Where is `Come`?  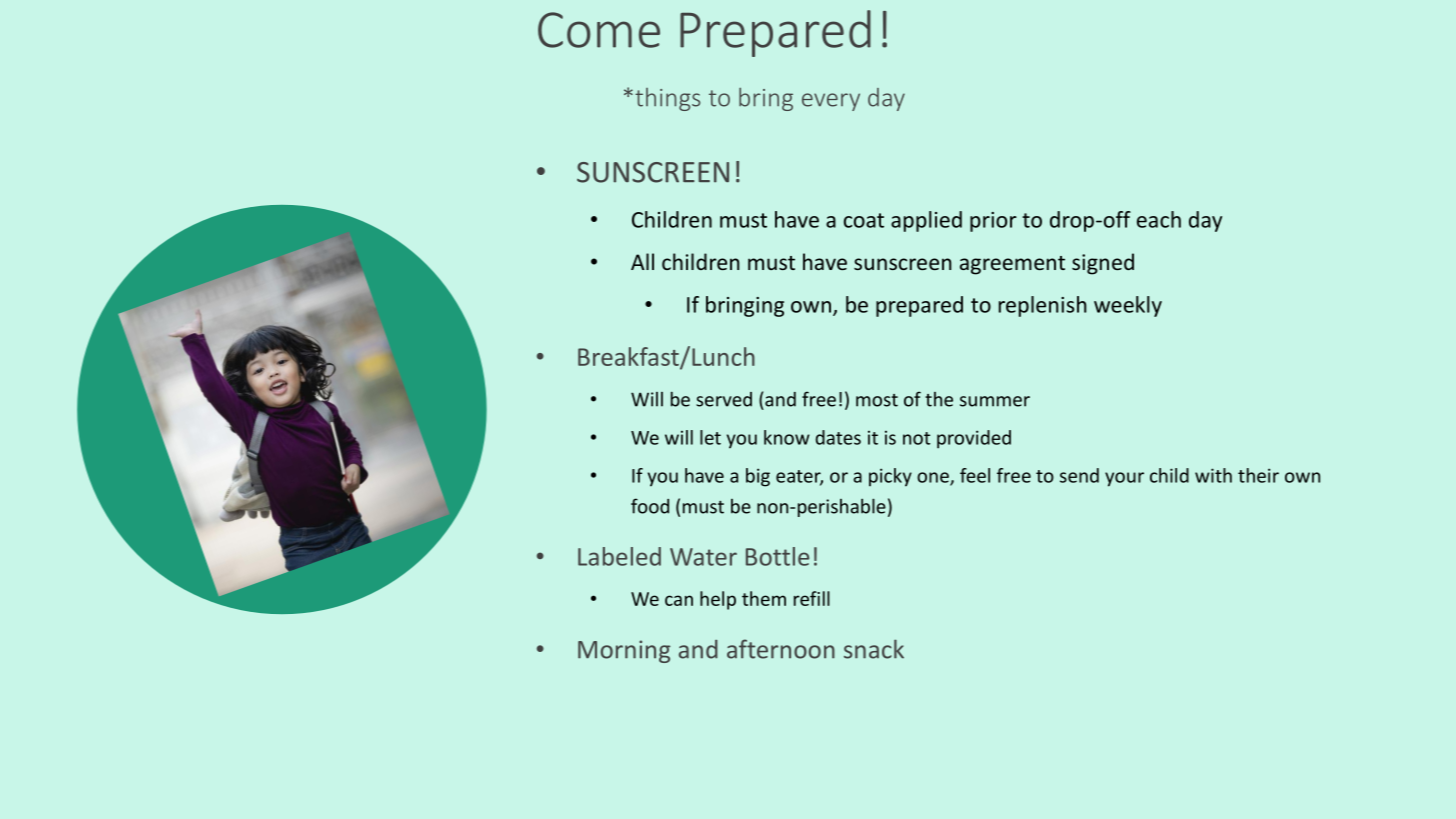 Come is located at coordinates (599, 30).
